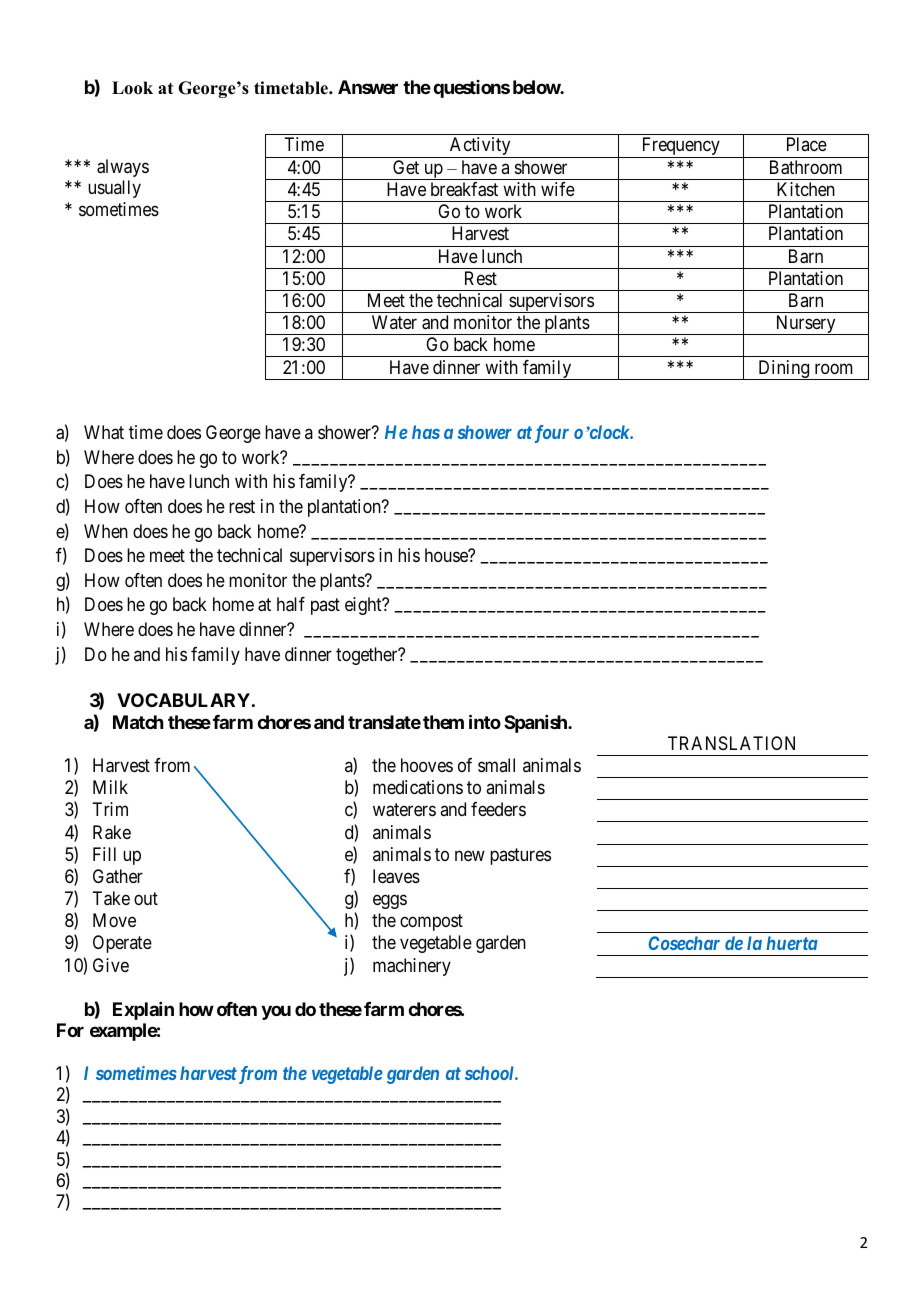 The width and height of the document is (924, 1308). Describe the element at coordinates (132, 88) in the document. I see `Look` at that location.
